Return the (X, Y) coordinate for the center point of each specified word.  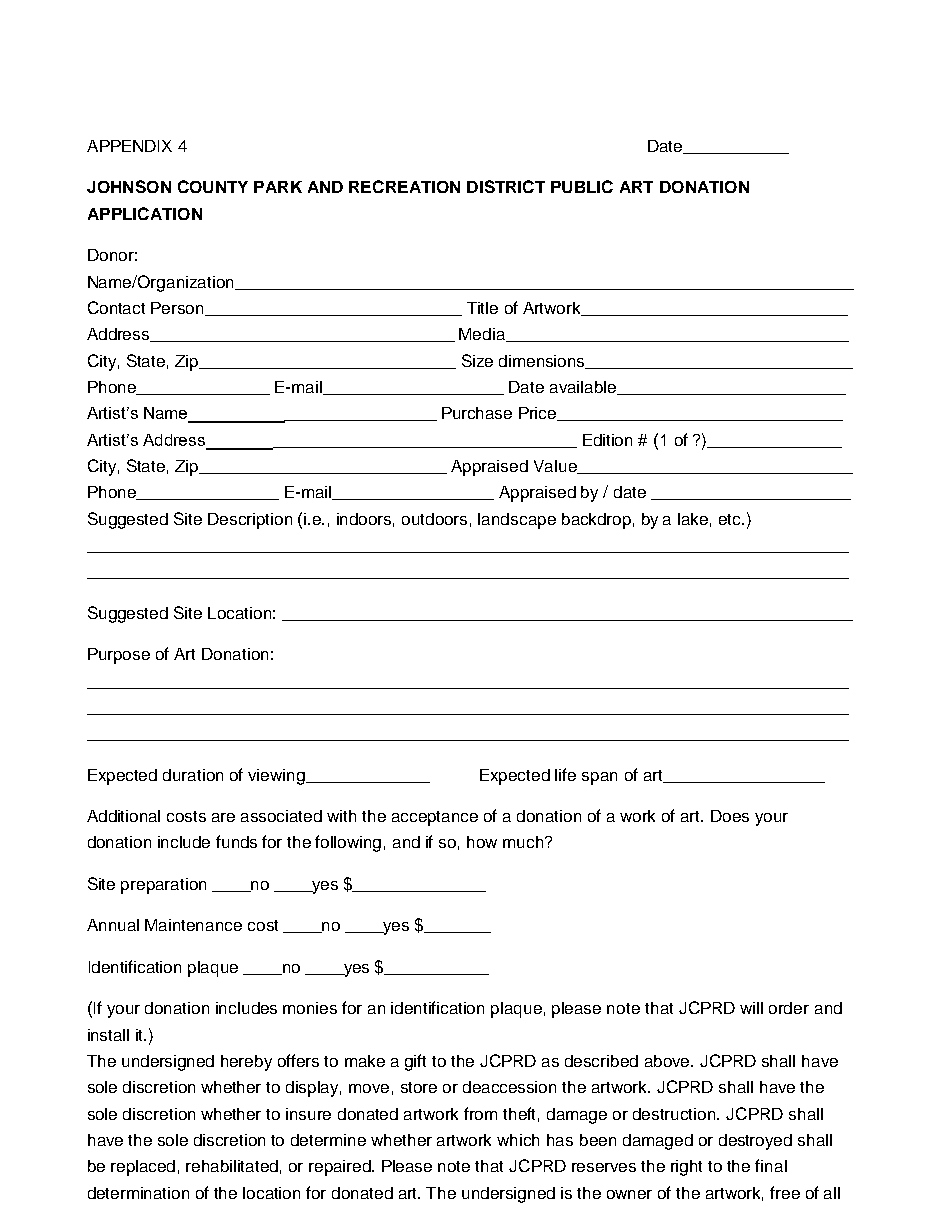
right (686, 1168)
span (599, 778)
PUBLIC (582, 186)
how (482, 842)
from (480, 1113)
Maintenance (193, 925)
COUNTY (213, 186)
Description (250, 521)
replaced (143, 1168)
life (565, 774)
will (751, 1008)
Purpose (119, 656)
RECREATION (404, 186)
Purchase (477, 413)
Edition (607, 440)
